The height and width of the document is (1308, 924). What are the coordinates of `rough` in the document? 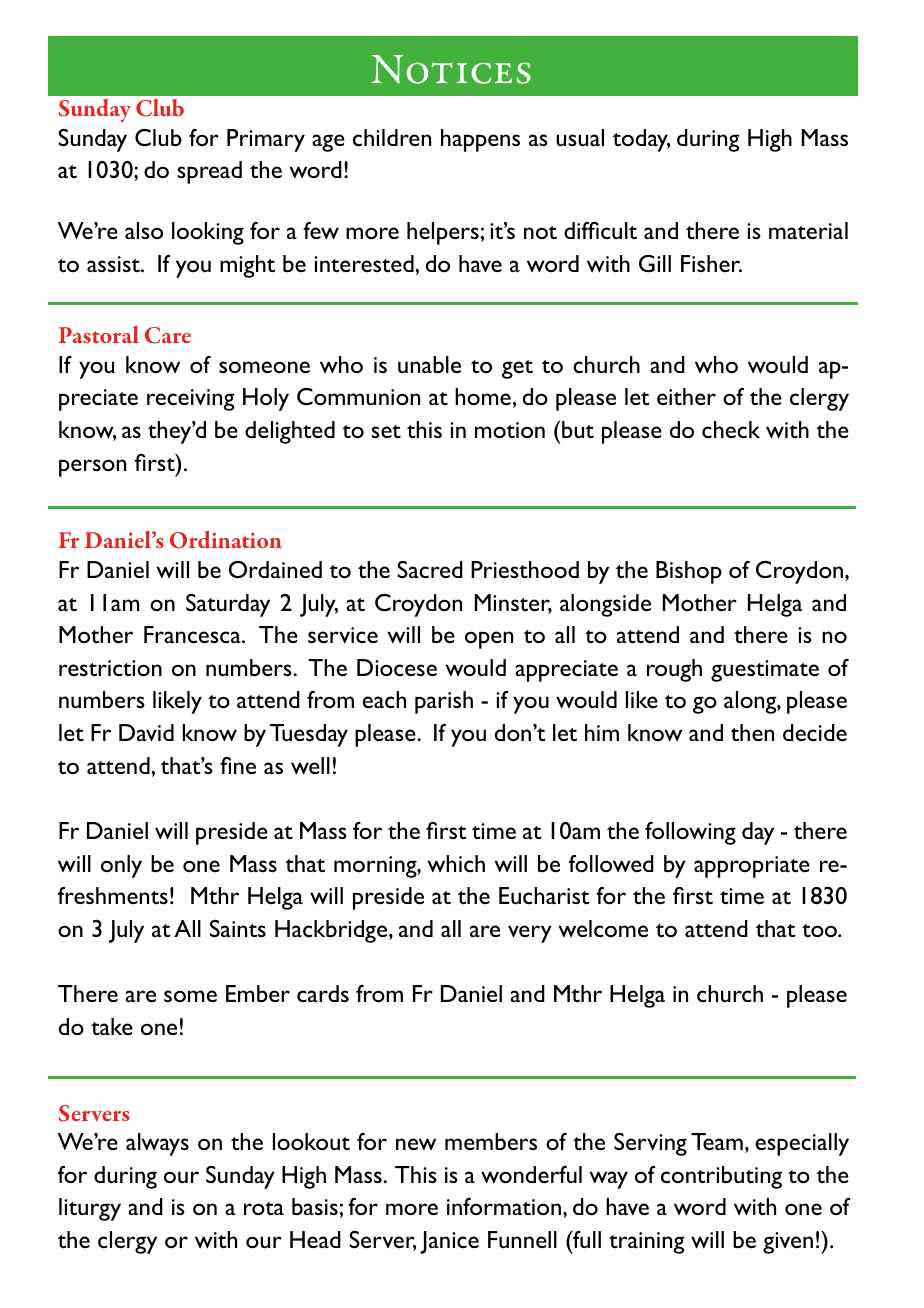 It's located at (674, 670).
